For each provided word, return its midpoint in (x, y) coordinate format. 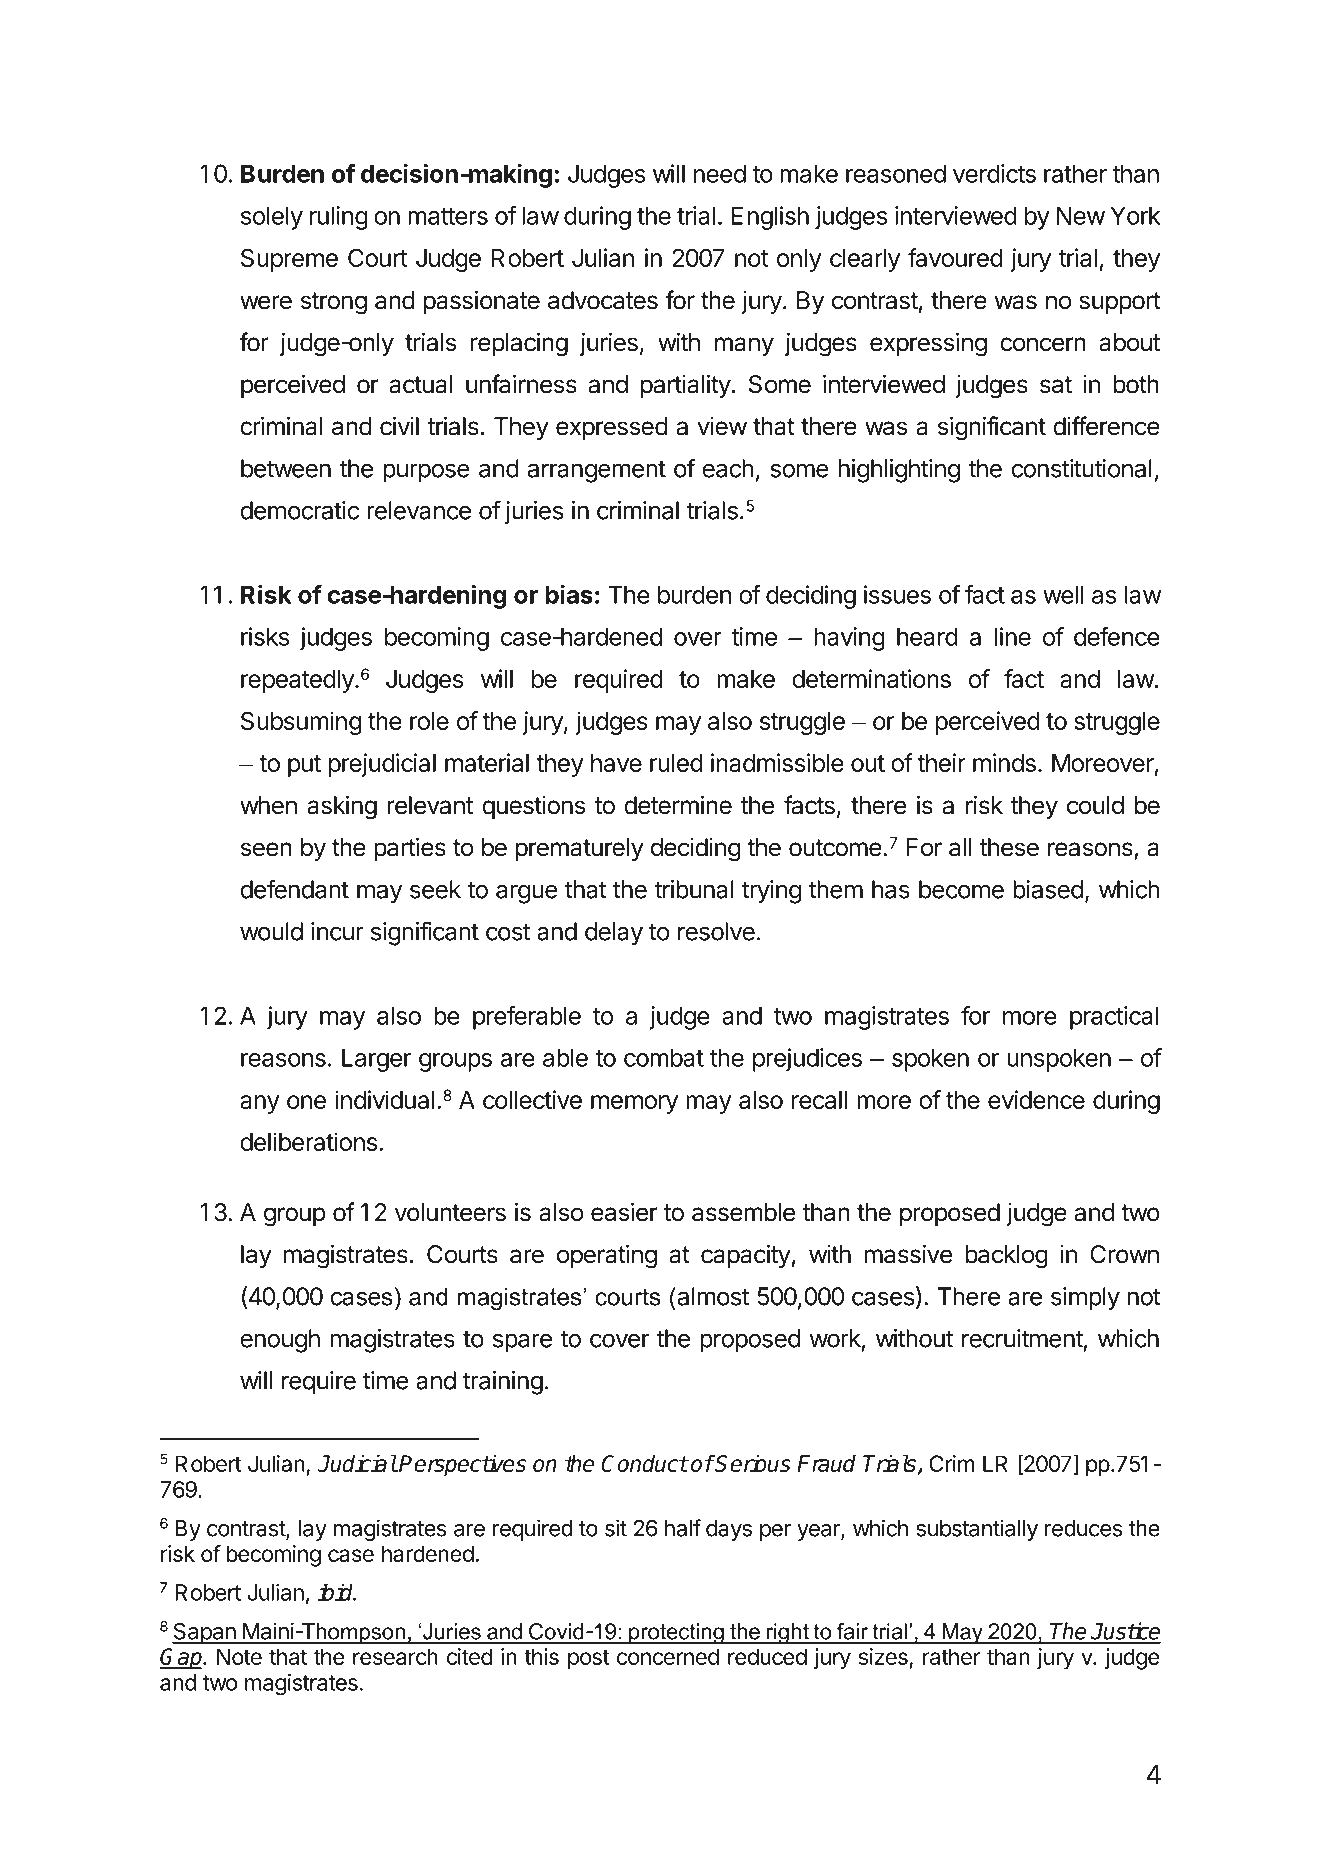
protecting (676, 1633)
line (1013, 636)
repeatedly (298, 681)
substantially (977, 1530)
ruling (339, 218)
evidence (1036, 1099)
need (720, 173)
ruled (676, 763)
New (1081, 215)
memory (634, 1104)
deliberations (308, 1141)
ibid (336, 1592)
